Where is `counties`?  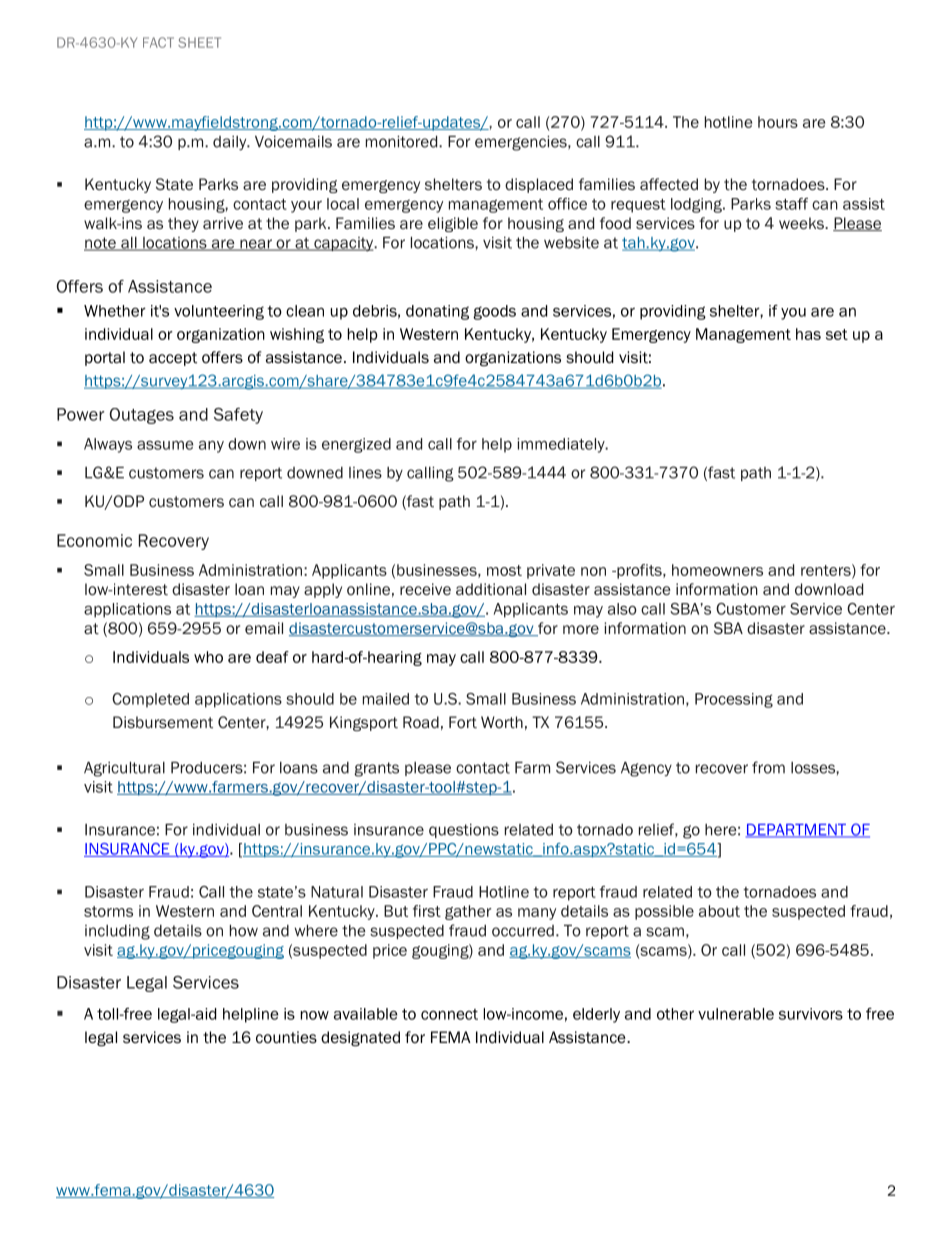
counties is located at coordinates (286, 1037).
